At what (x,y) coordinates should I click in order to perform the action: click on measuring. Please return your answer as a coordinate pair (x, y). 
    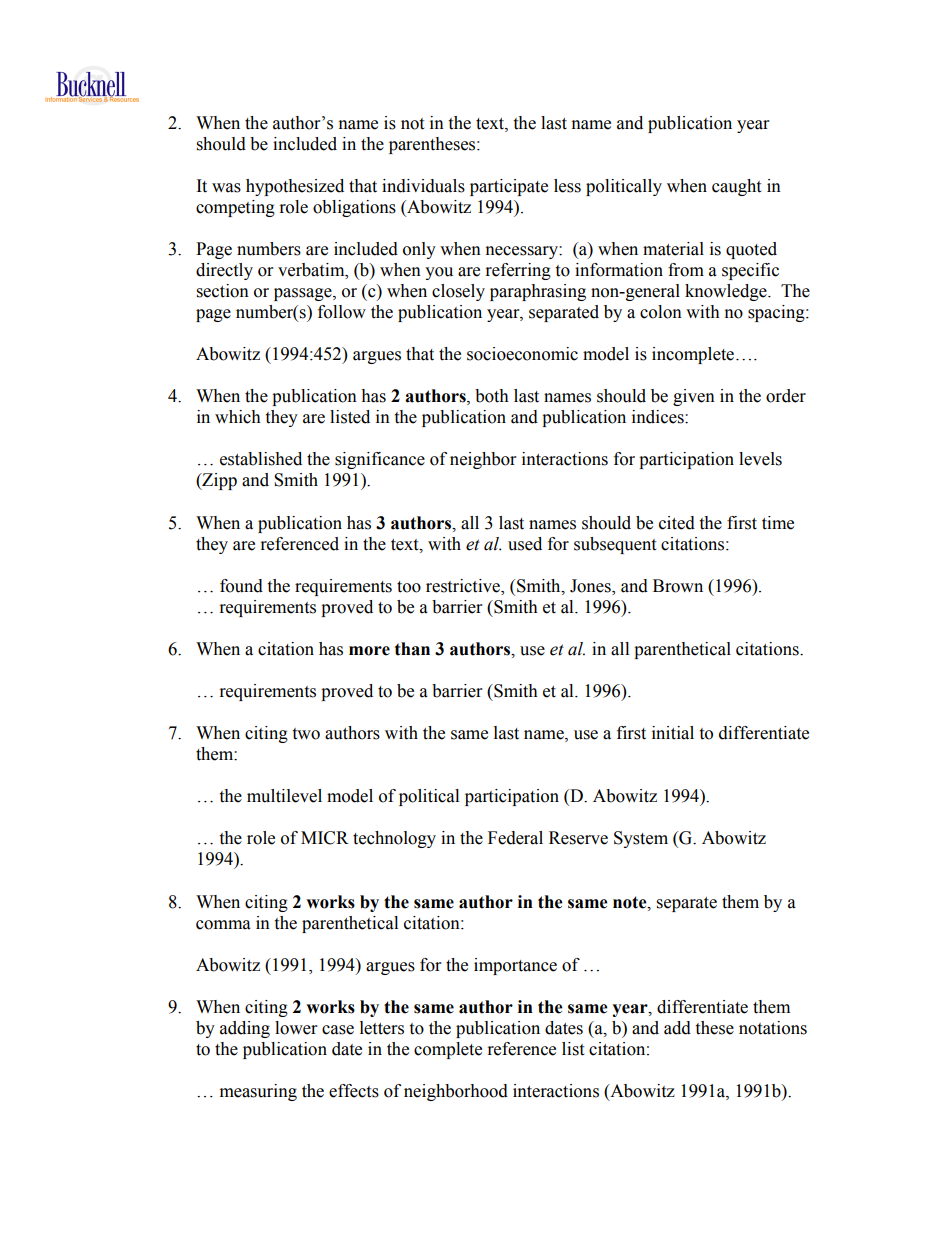
    Looking at the image, I should click on (258, 1092).
